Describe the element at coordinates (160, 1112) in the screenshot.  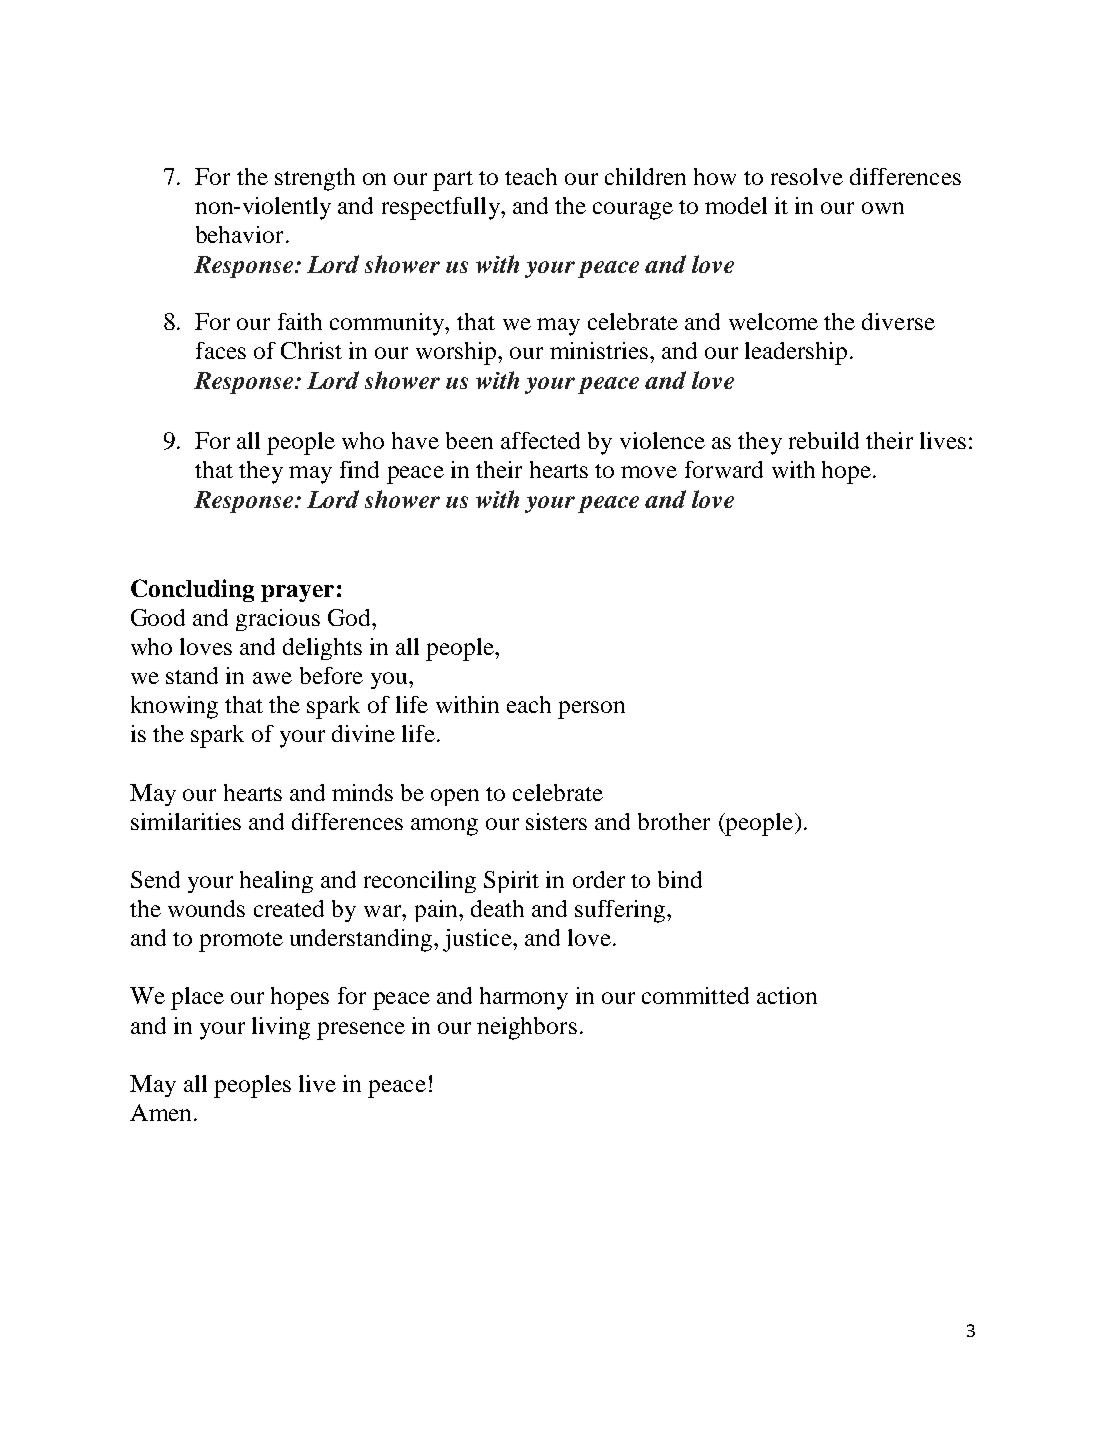
I see `Amen` at that location.
